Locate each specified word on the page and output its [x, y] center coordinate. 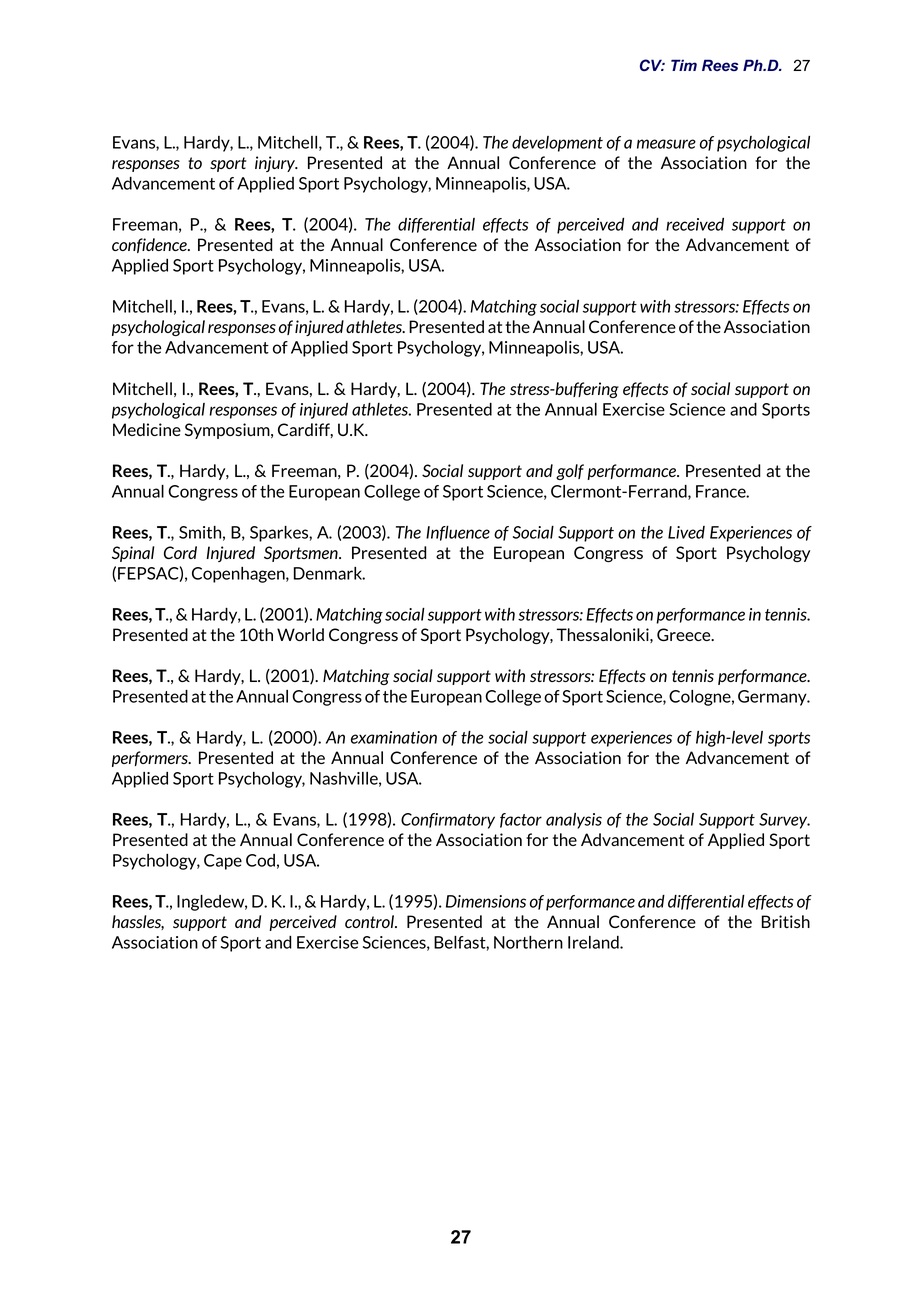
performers [151, 759]
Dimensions [486, 901]
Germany [773, 698]
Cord [180, 552]
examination [394, 737]
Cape [223, 862]
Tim [684, 65]
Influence [458, 533]
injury [276, 164]
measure [666, 144]
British [786, 921]
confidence [150, 245]
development [557, 144]
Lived [686, 532]
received [695, 224]
